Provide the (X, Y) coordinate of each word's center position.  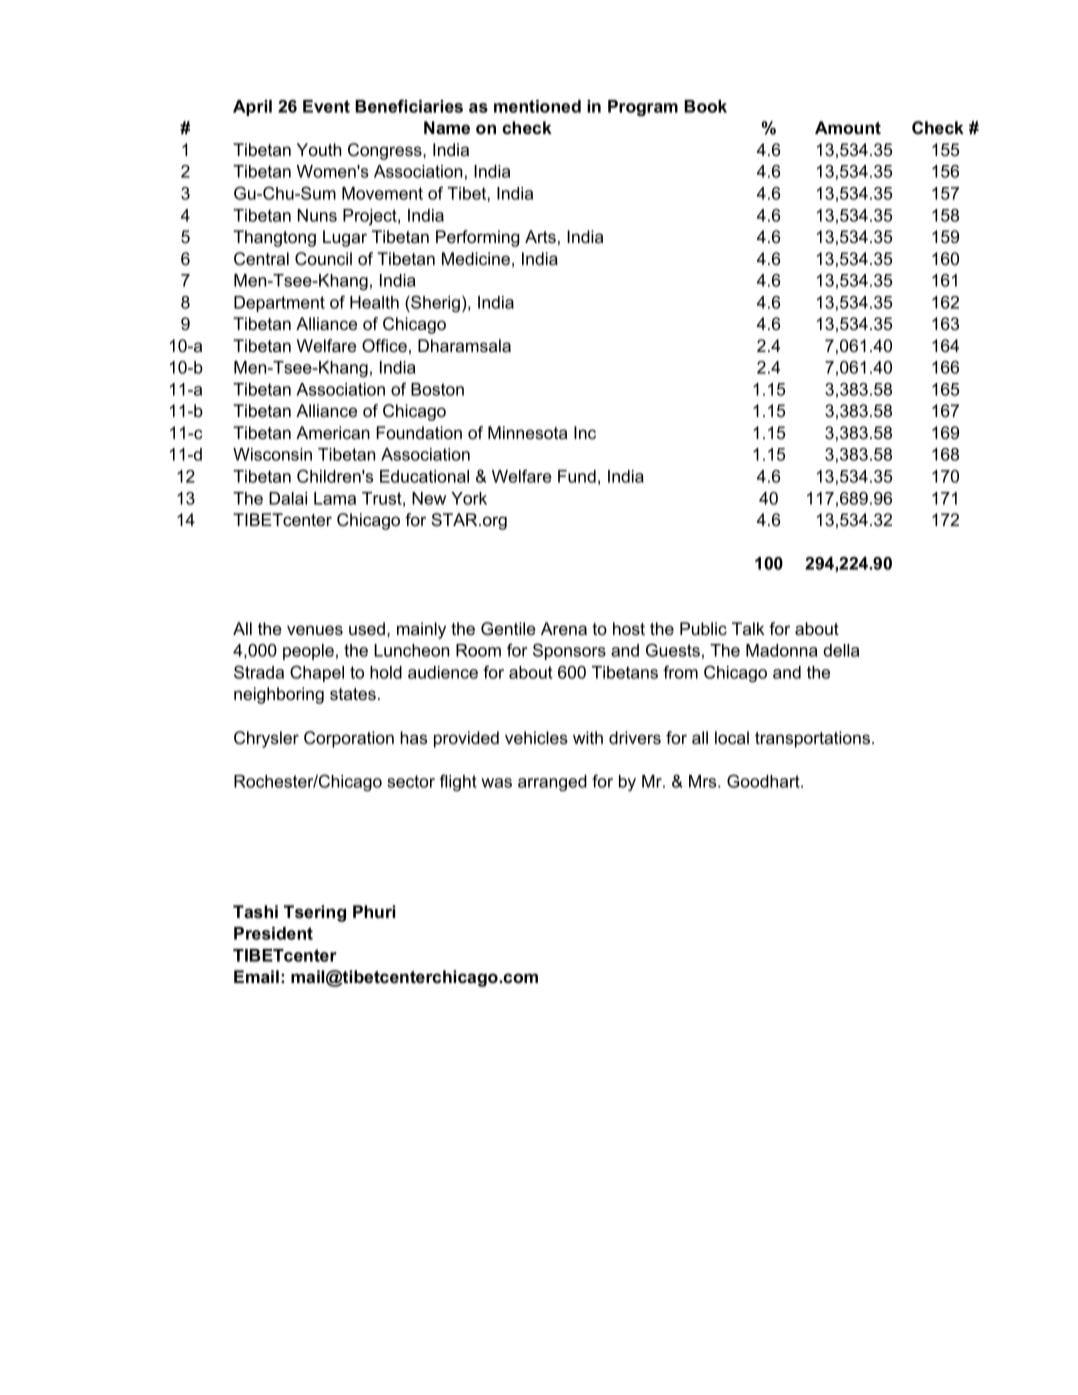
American (333, 432)
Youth (319, 149)
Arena (564, 628)
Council (323, 259)
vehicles (536, 737)
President (273, 933)
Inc (585, 432)
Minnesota (527, 432)
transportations (814, 739)
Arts (540, 236)
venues (315, 630)
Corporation (349, 739)
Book (705, 106)
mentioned (537, 106)
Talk (748, 628)
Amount (848, 127)
